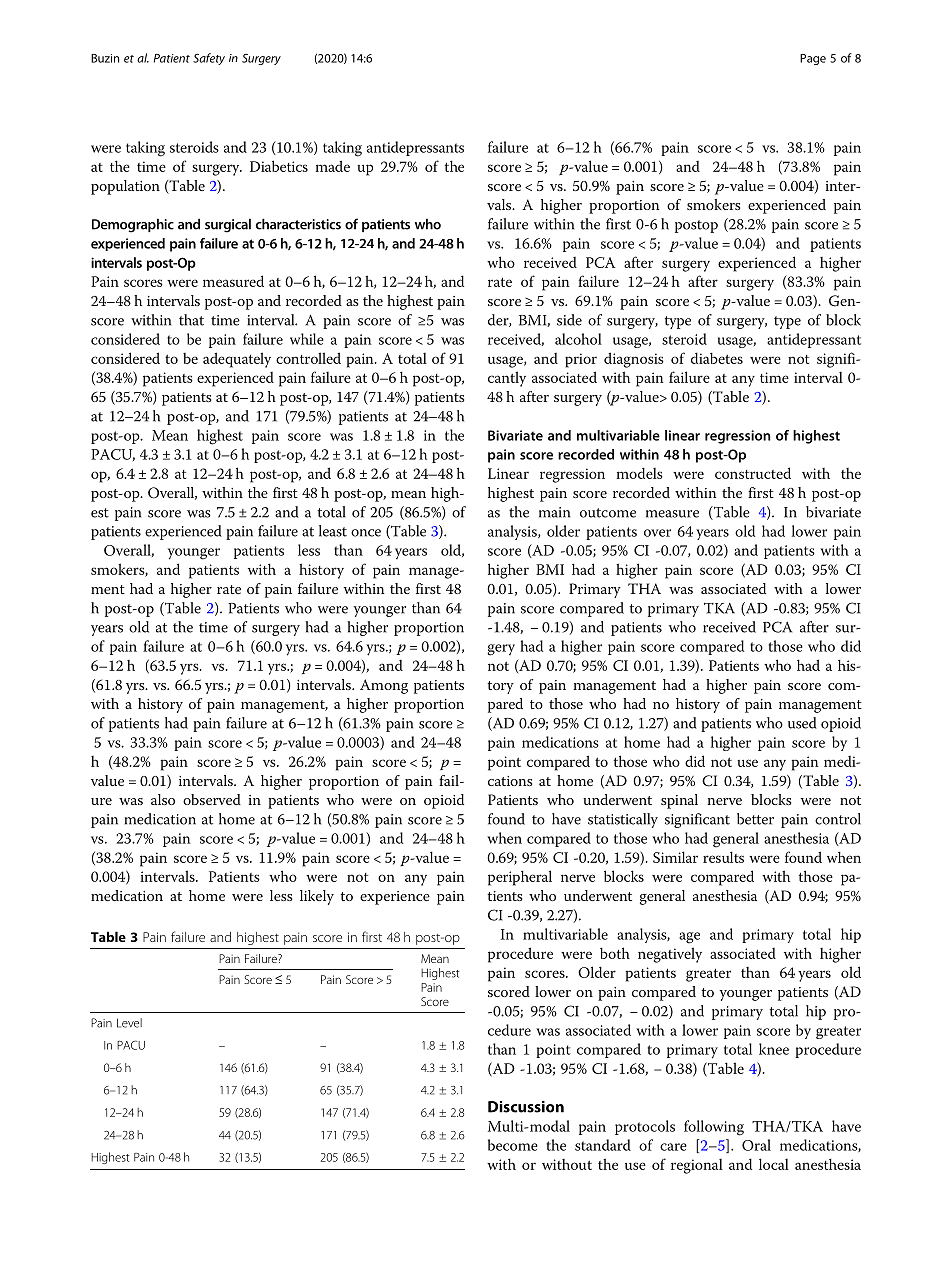  Describe the element at coordinates (717, 358) in the screenshot. I see `diabetes` at that location.
